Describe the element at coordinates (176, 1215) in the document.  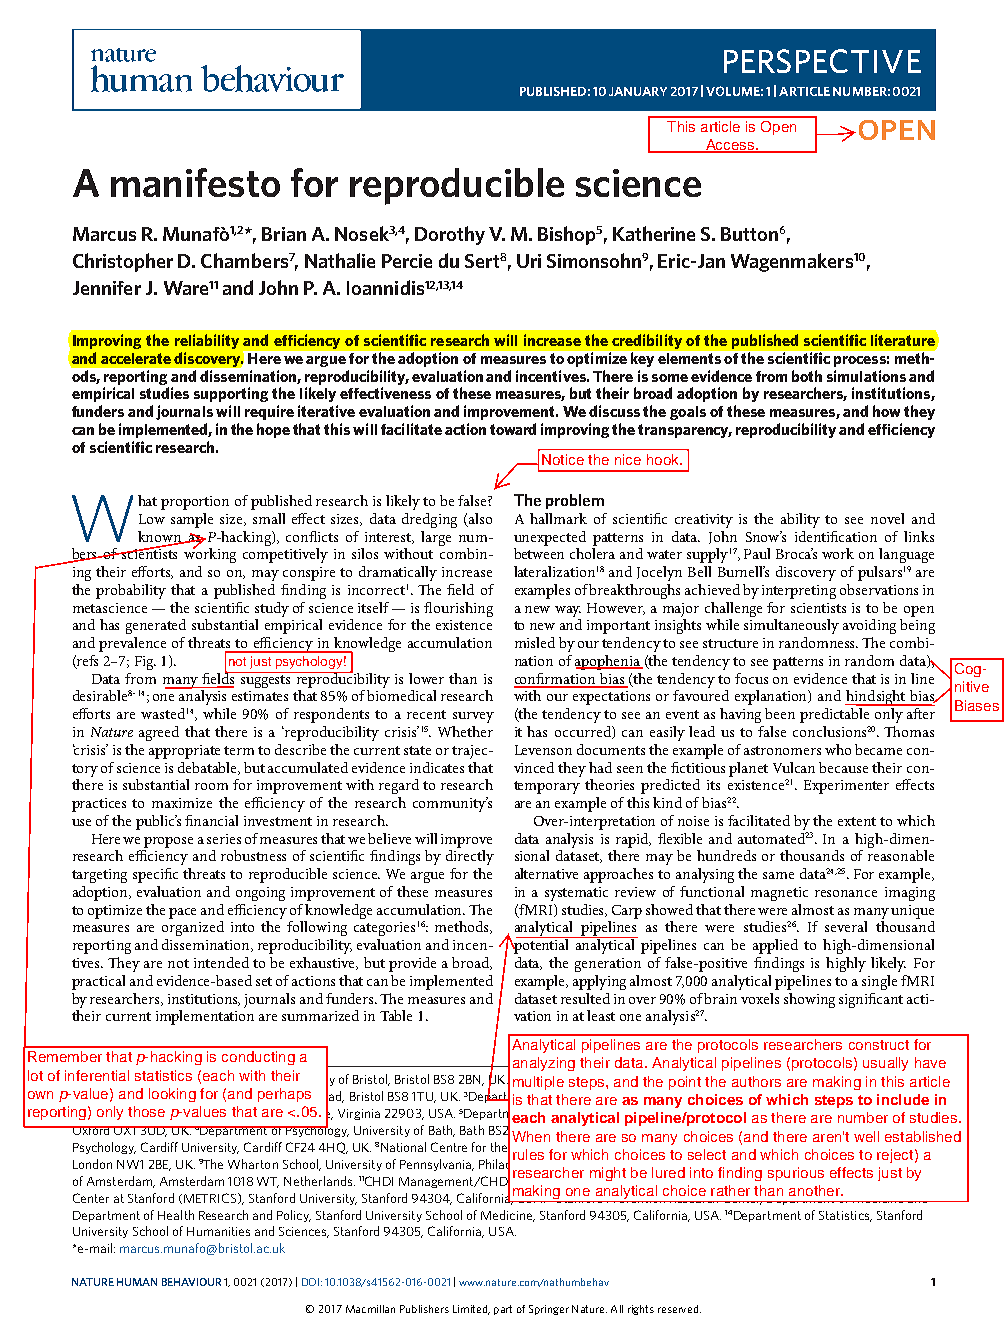
I see `Health` at that location.
